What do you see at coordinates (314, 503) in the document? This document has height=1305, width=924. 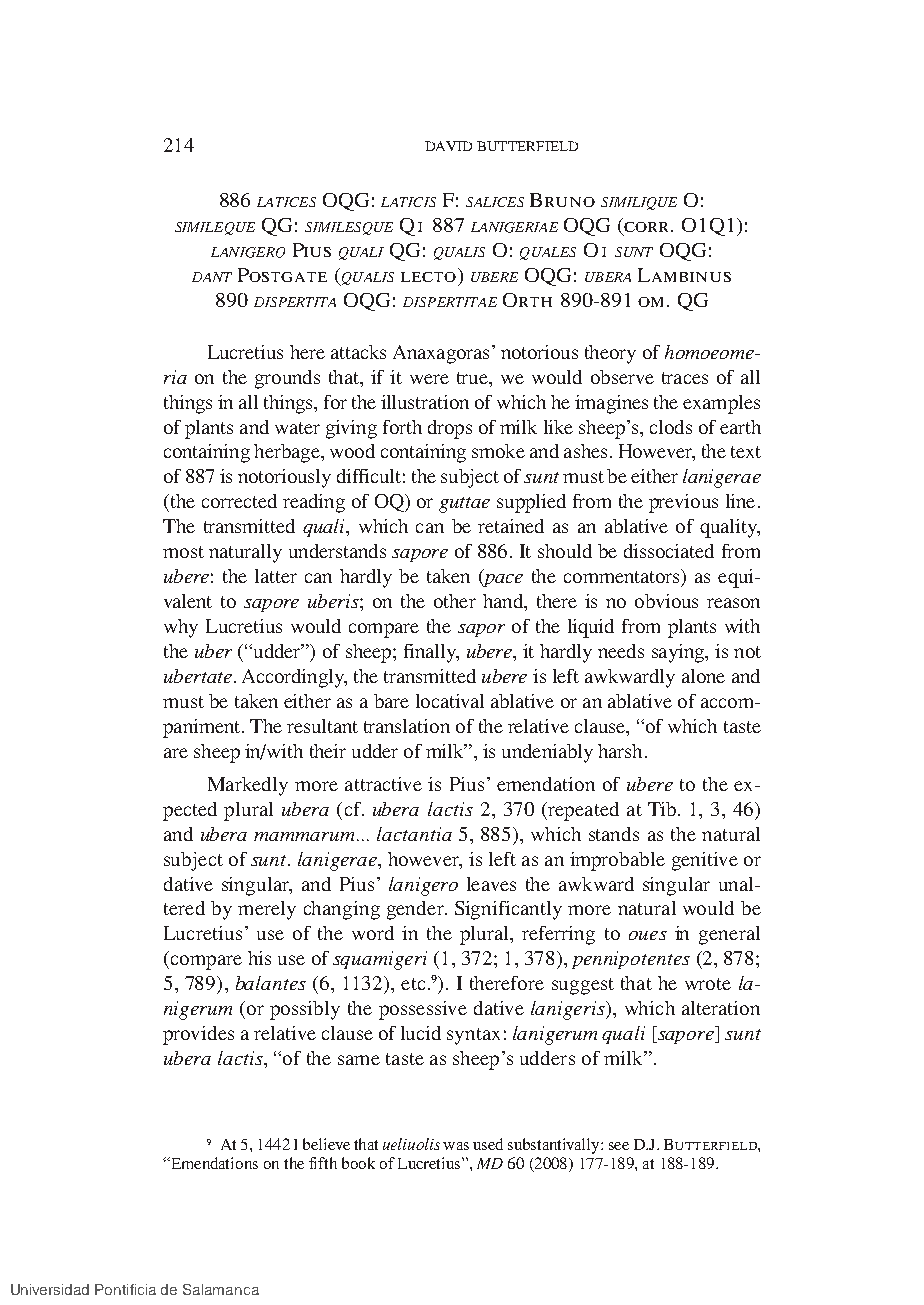 I see `reading` at bounding box center [314, 503].
